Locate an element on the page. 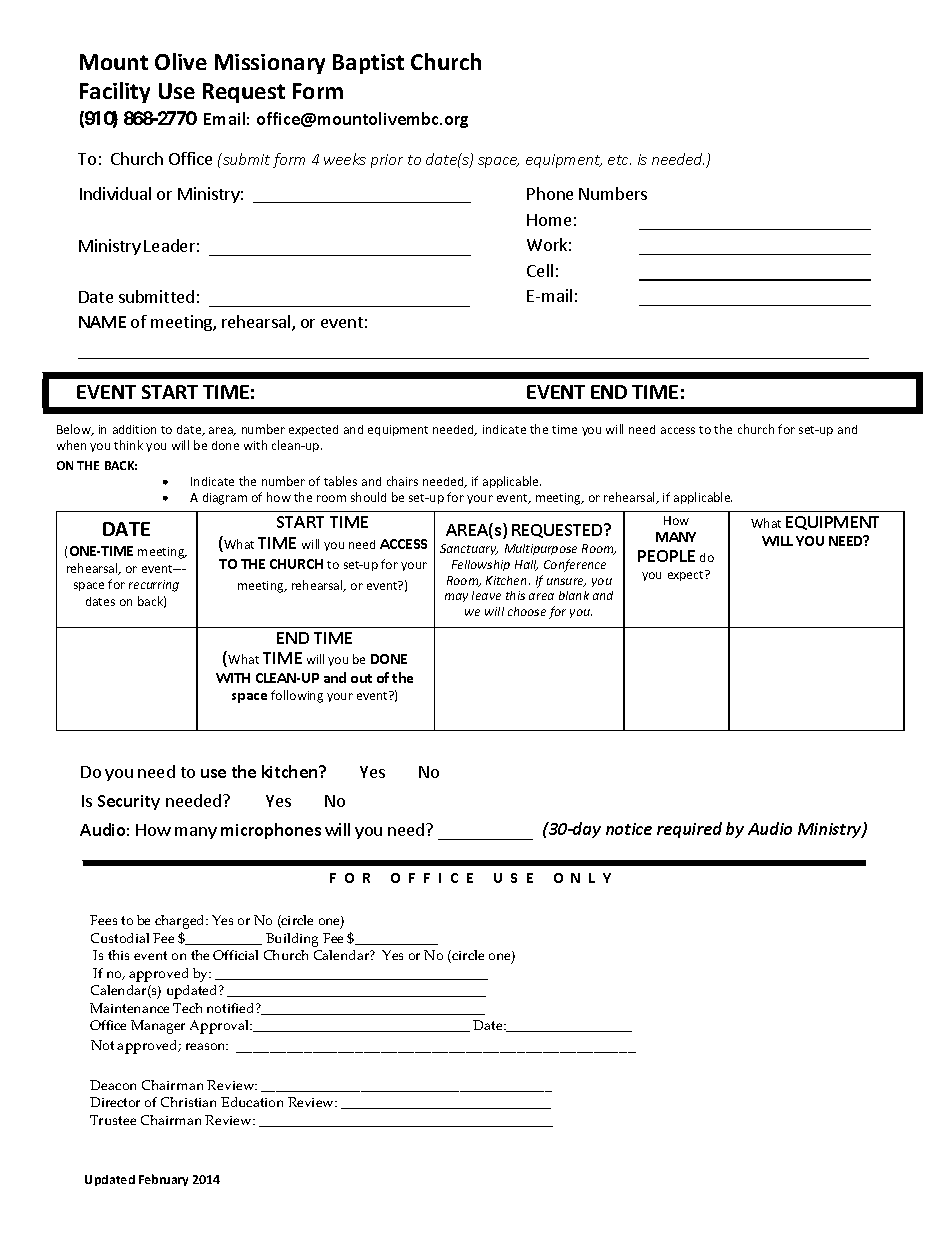 This image has height=1233, width=952. out is located at coordinates (361, 678).
